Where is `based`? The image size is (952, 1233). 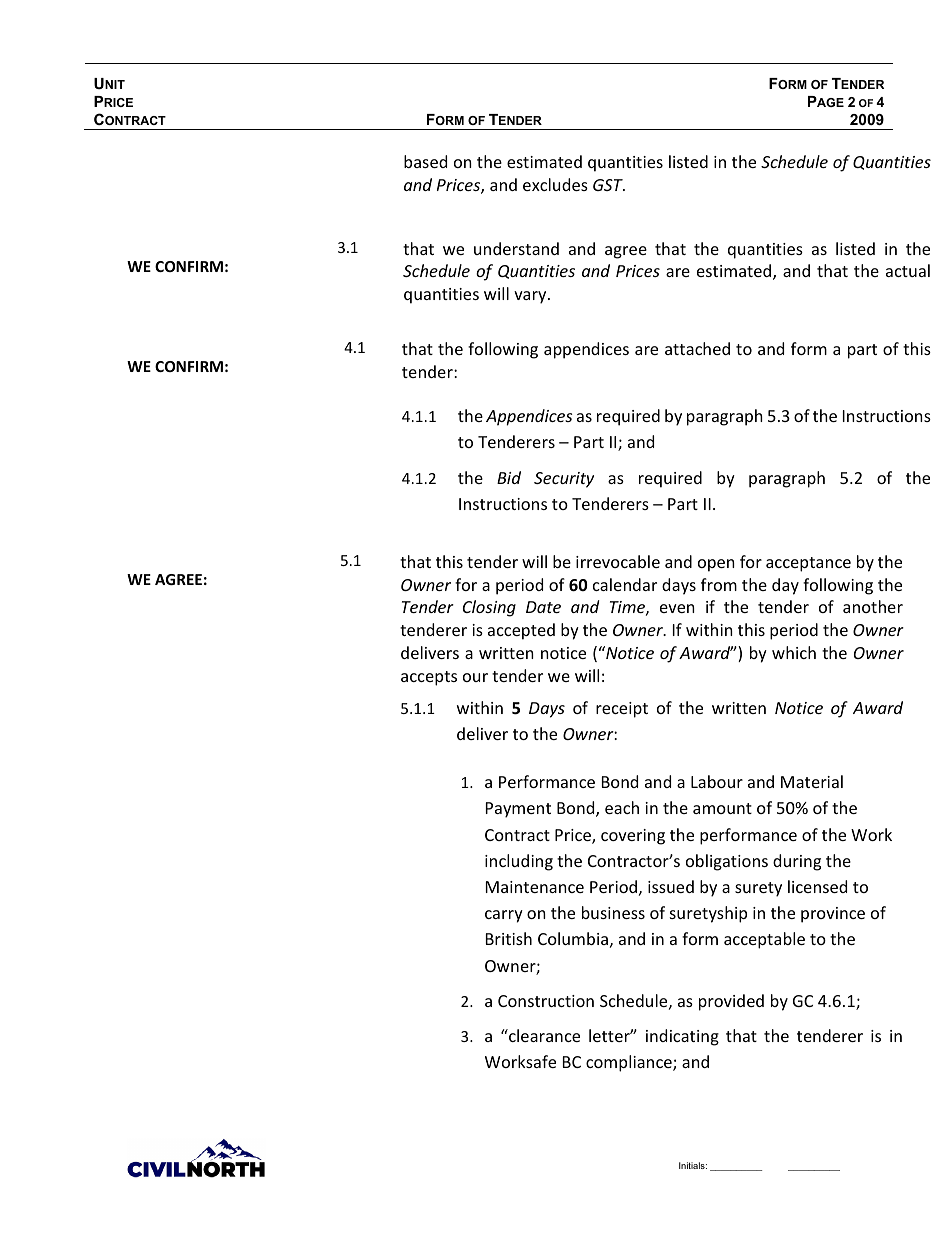
based is located at coordinates (425, 161).
